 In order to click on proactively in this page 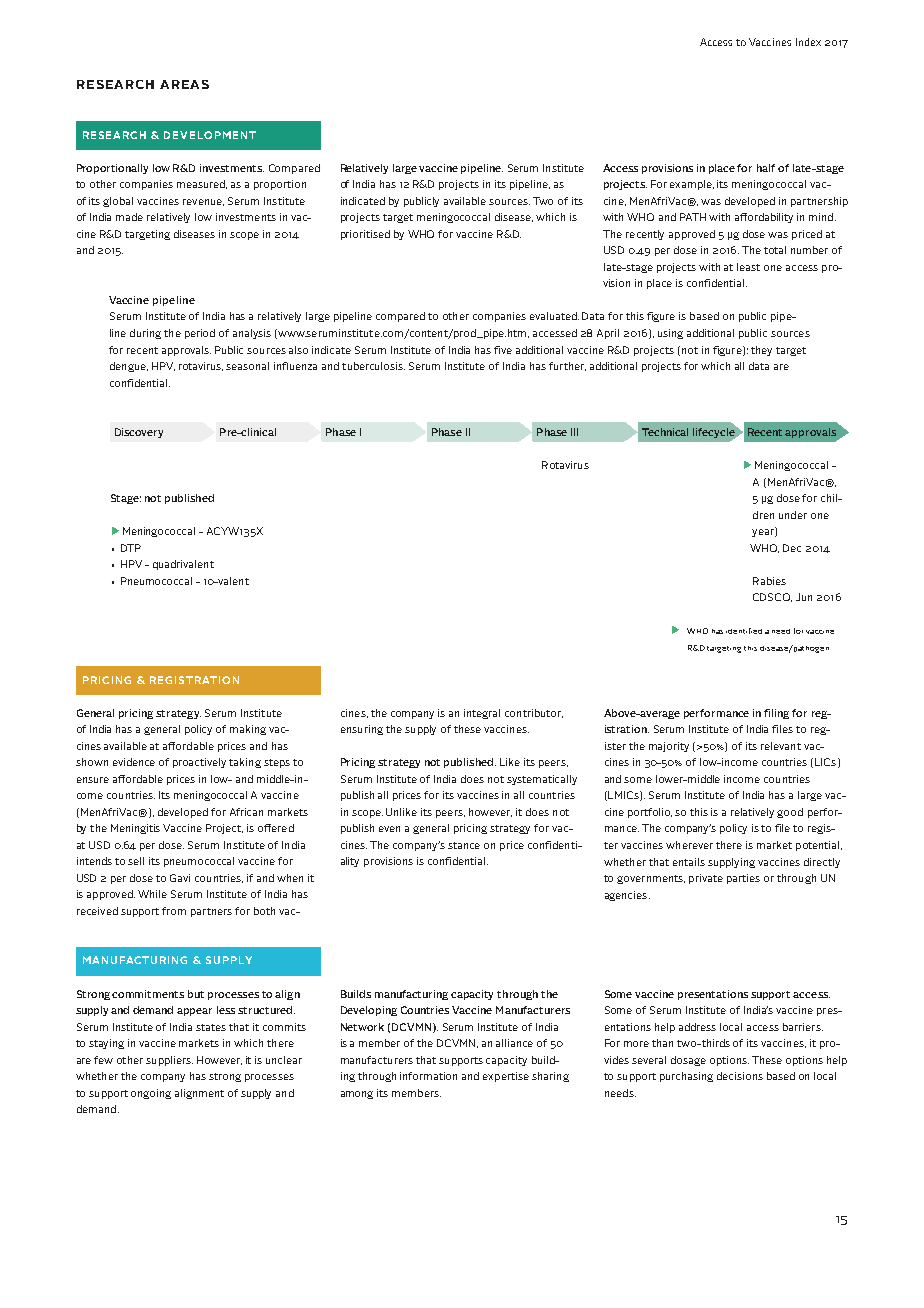, I will do `click(199, 763)`.
